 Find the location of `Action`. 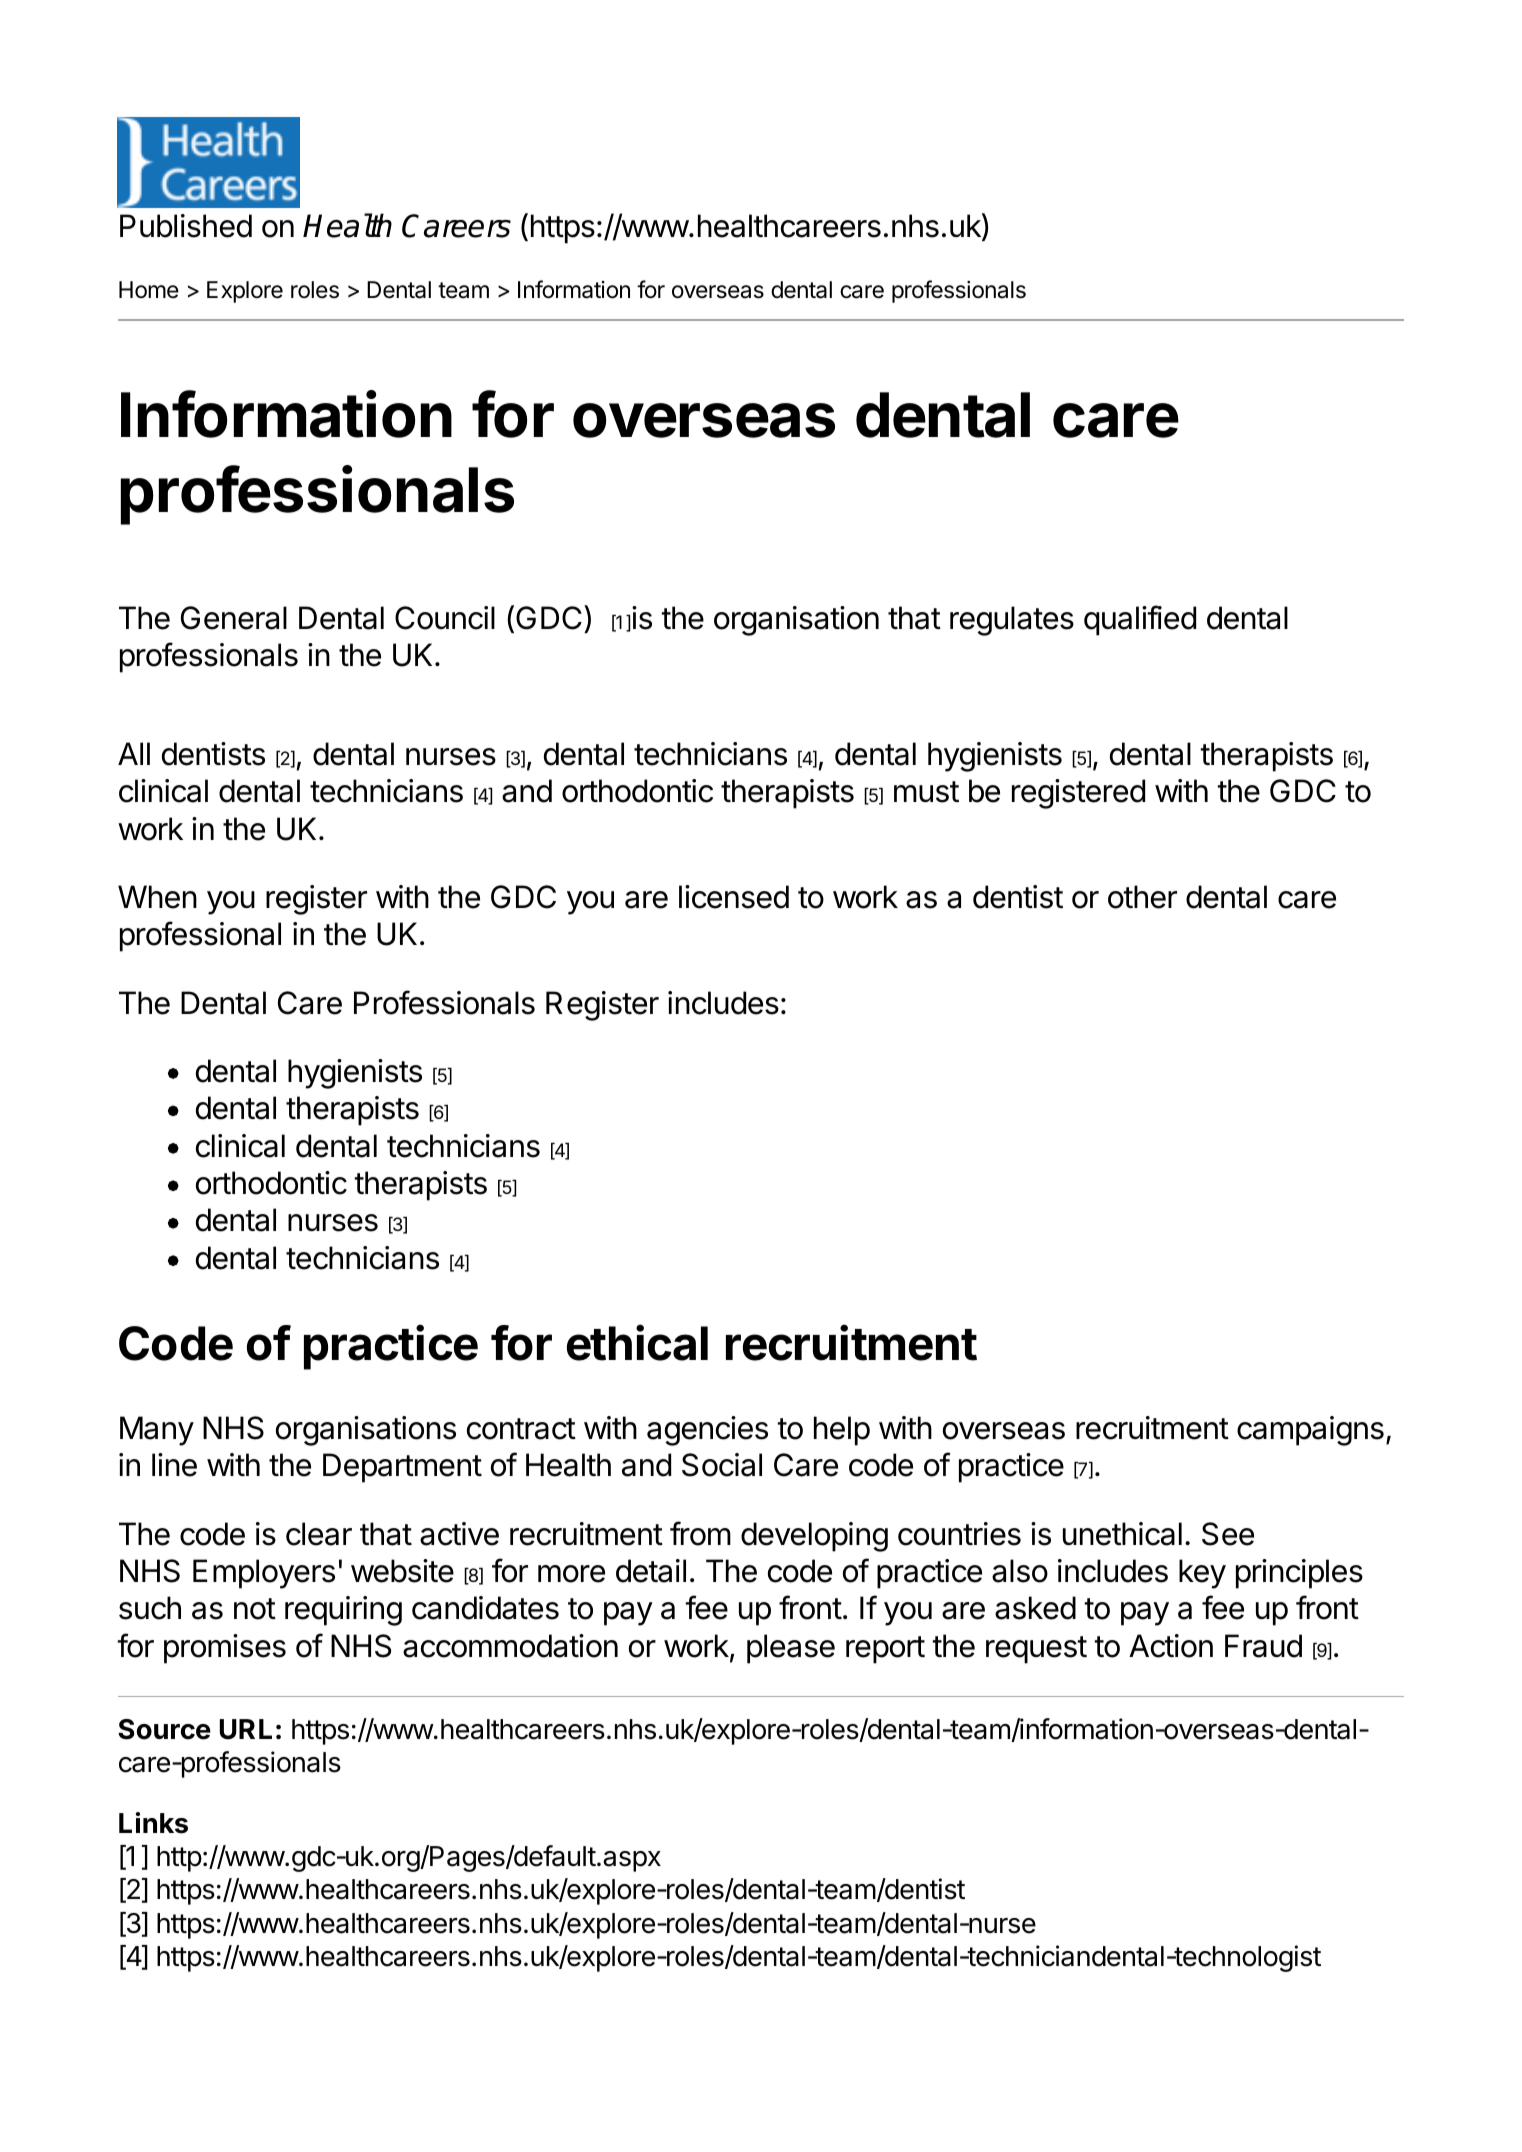

Action is located at coordinates (1171, 1646).
